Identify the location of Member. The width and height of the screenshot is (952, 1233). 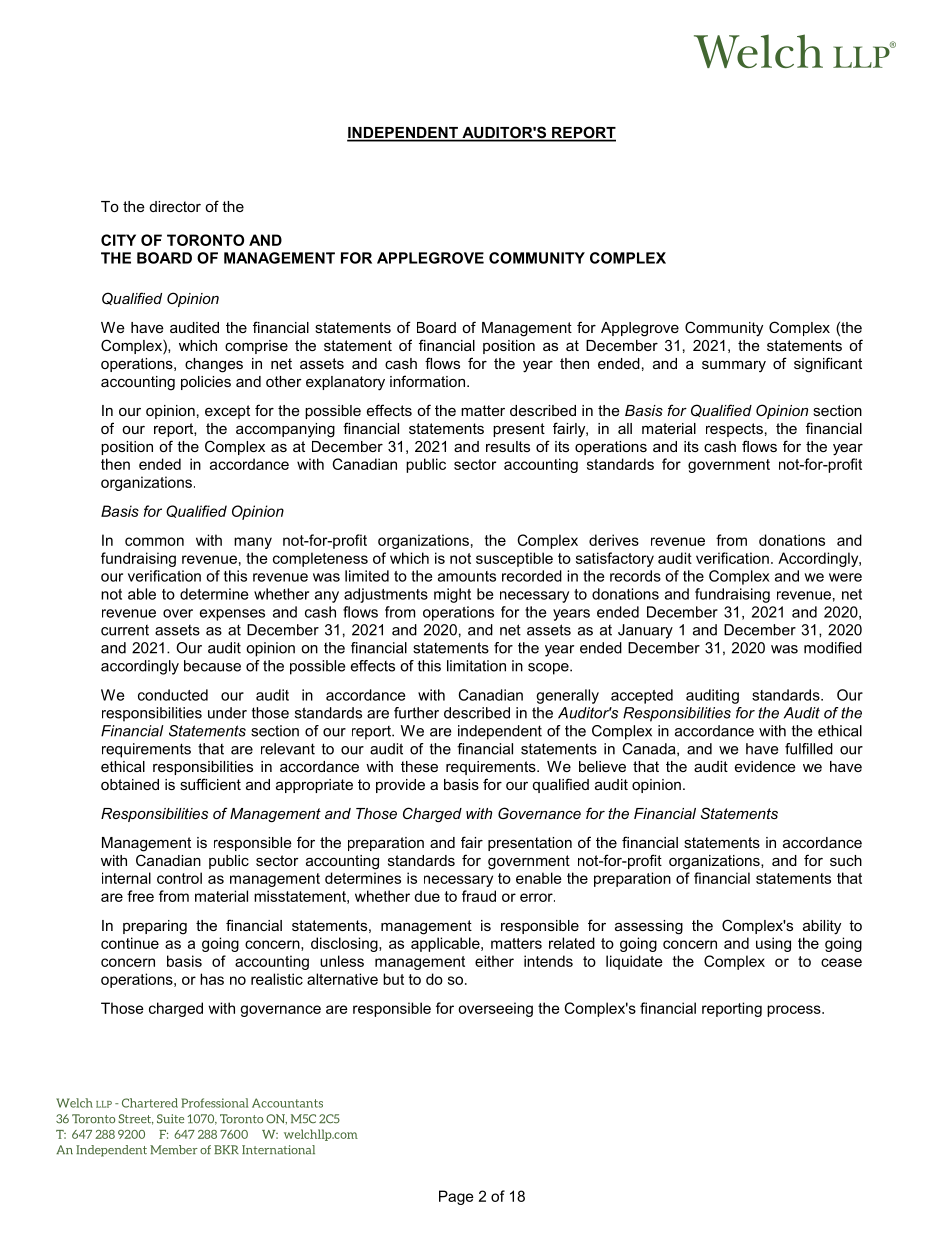
(174, 1150).
